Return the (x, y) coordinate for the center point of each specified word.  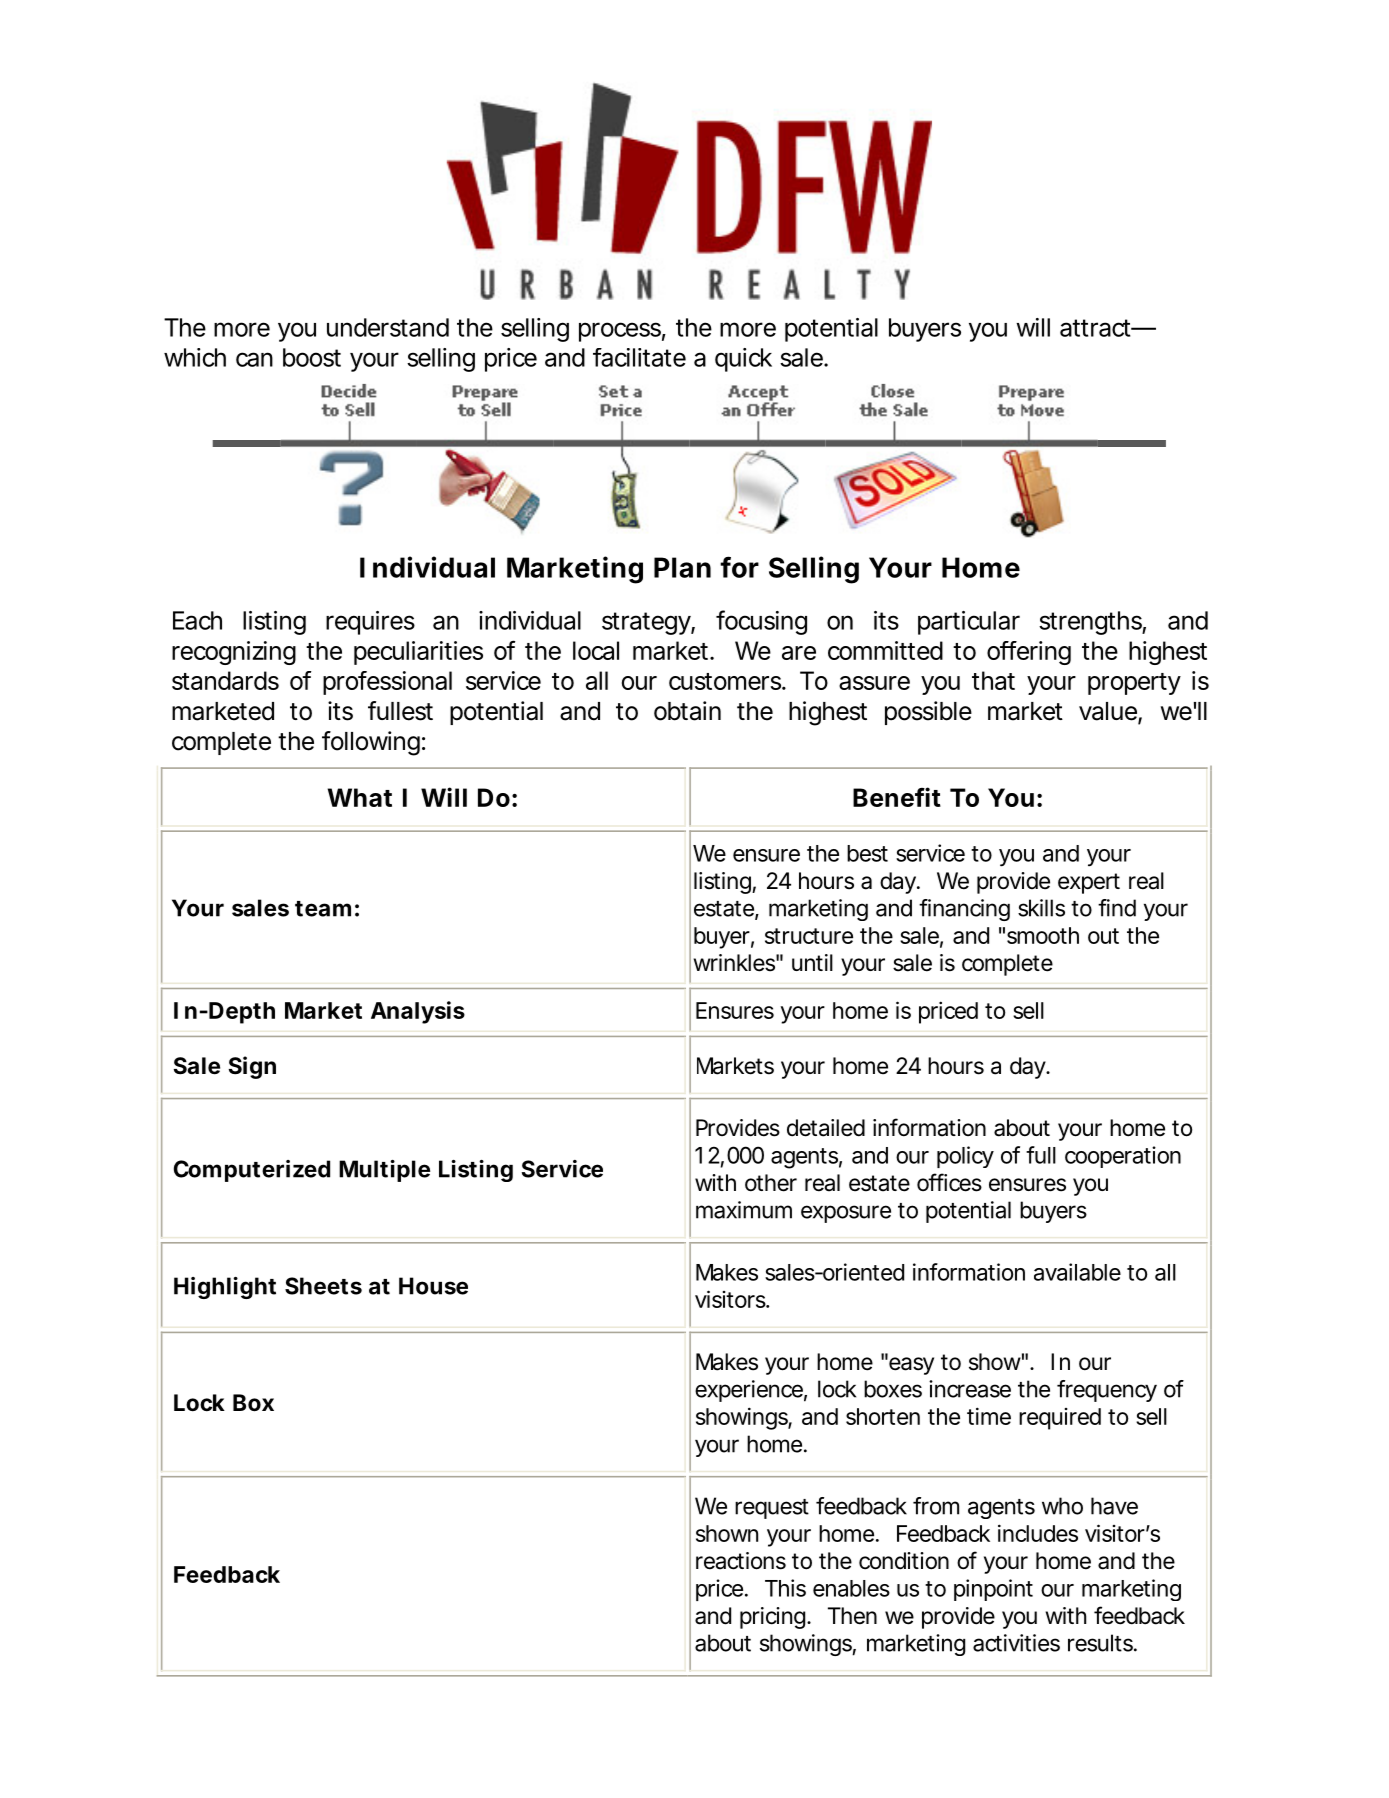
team (323, 909)
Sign (252, 1067)
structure (809, 936)
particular (969, 623)
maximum (744, 1210)
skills (1041, 908)
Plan (682, 567)
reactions (741, 1561)
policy (965, 1157)
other (771, 1183)
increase (970, 1389)
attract (1097, 328)
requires (370, 623)
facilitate (639, 357)
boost (312, 357)
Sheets (323, 1286)
